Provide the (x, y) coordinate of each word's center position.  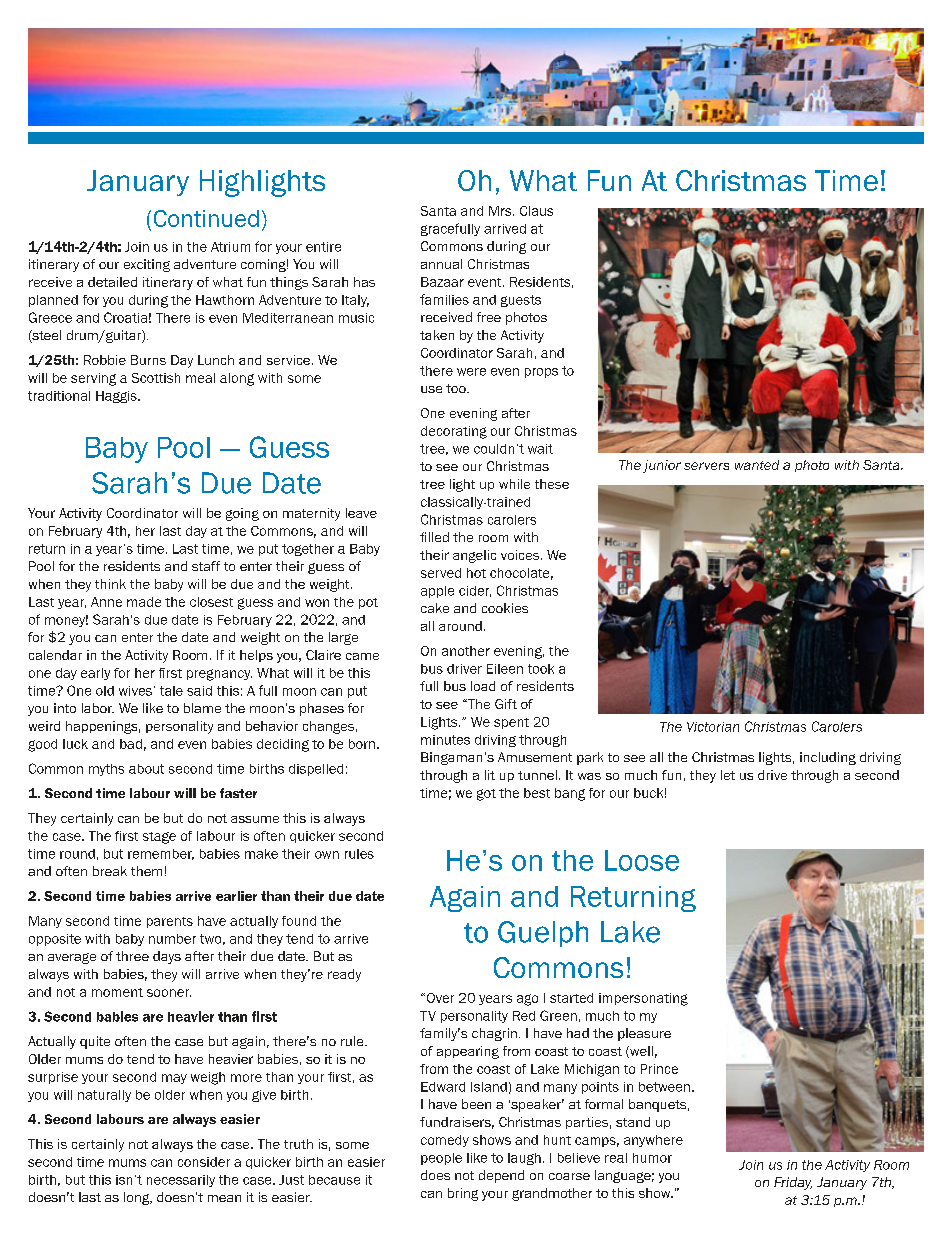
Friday (793, 1183)
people (441, 1159)
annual (441, 264)
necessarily (181, 1181)
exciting (147, 265)
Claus (536, 211)
